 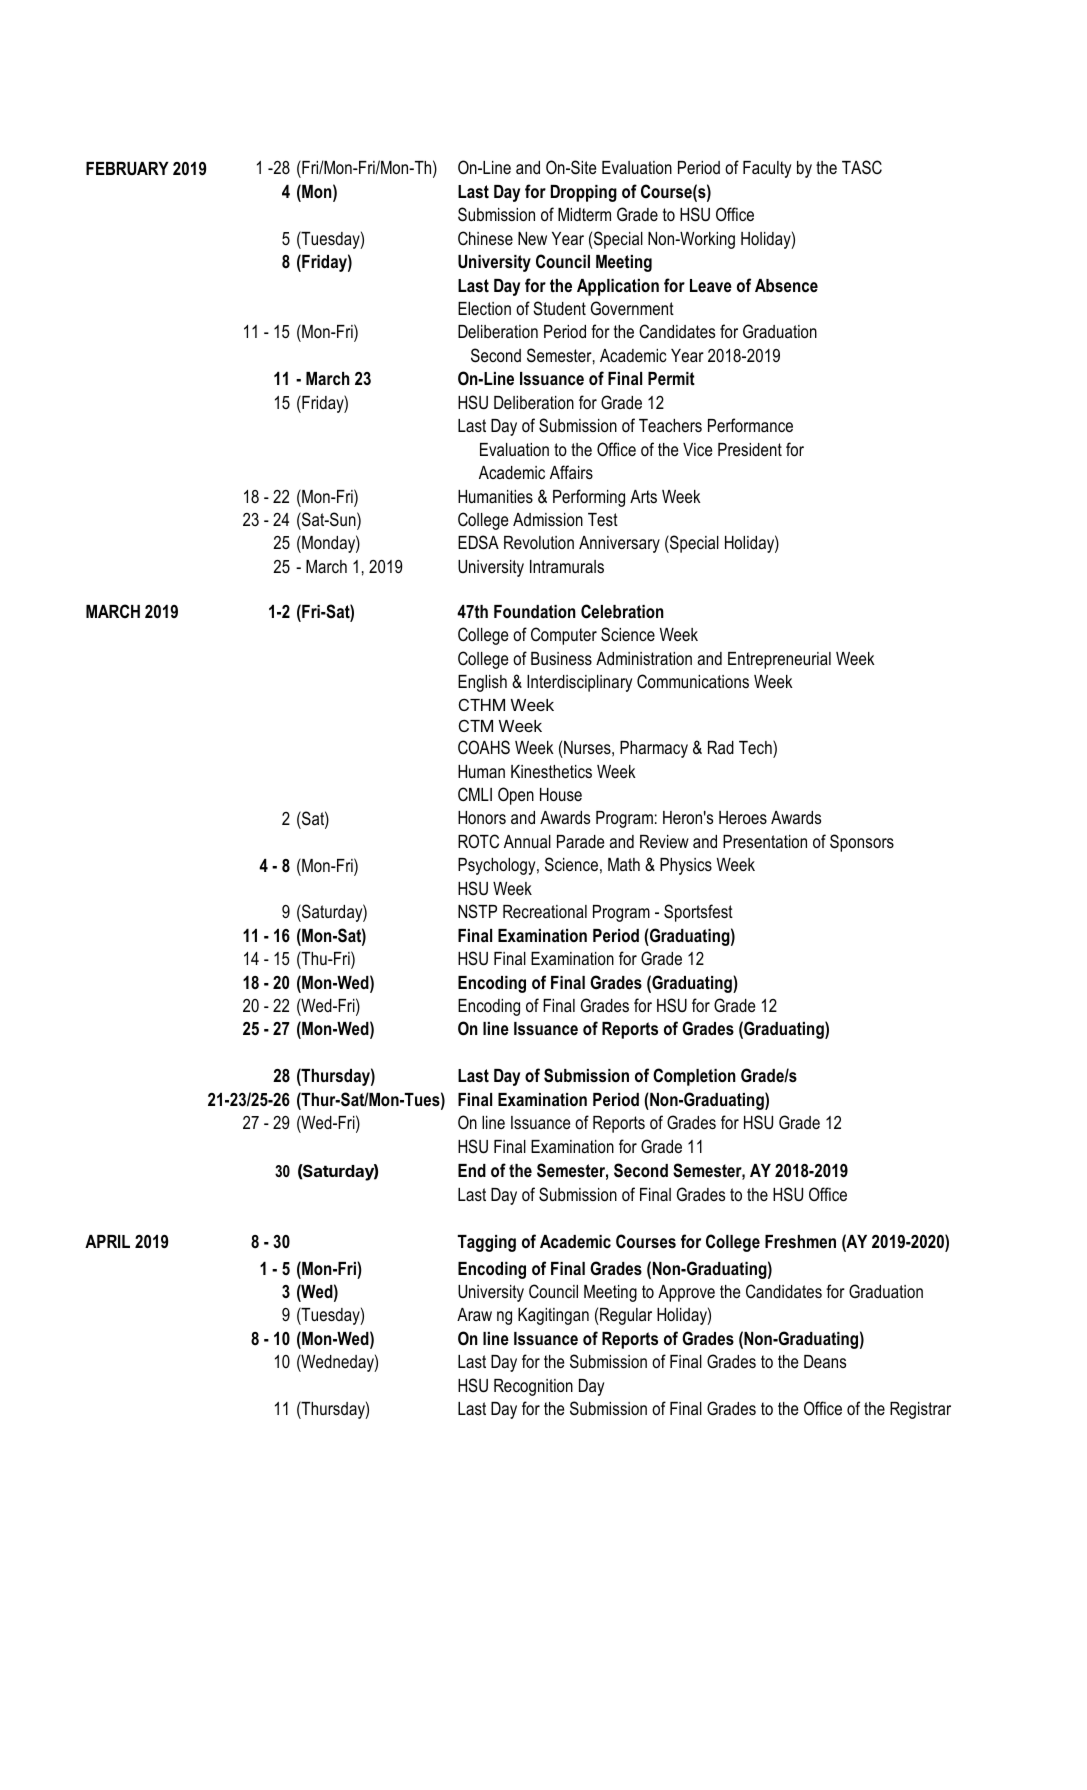 What do you see at coordinates (532, 238) in the image?
I see `New` at bounding box center [532, 238].
